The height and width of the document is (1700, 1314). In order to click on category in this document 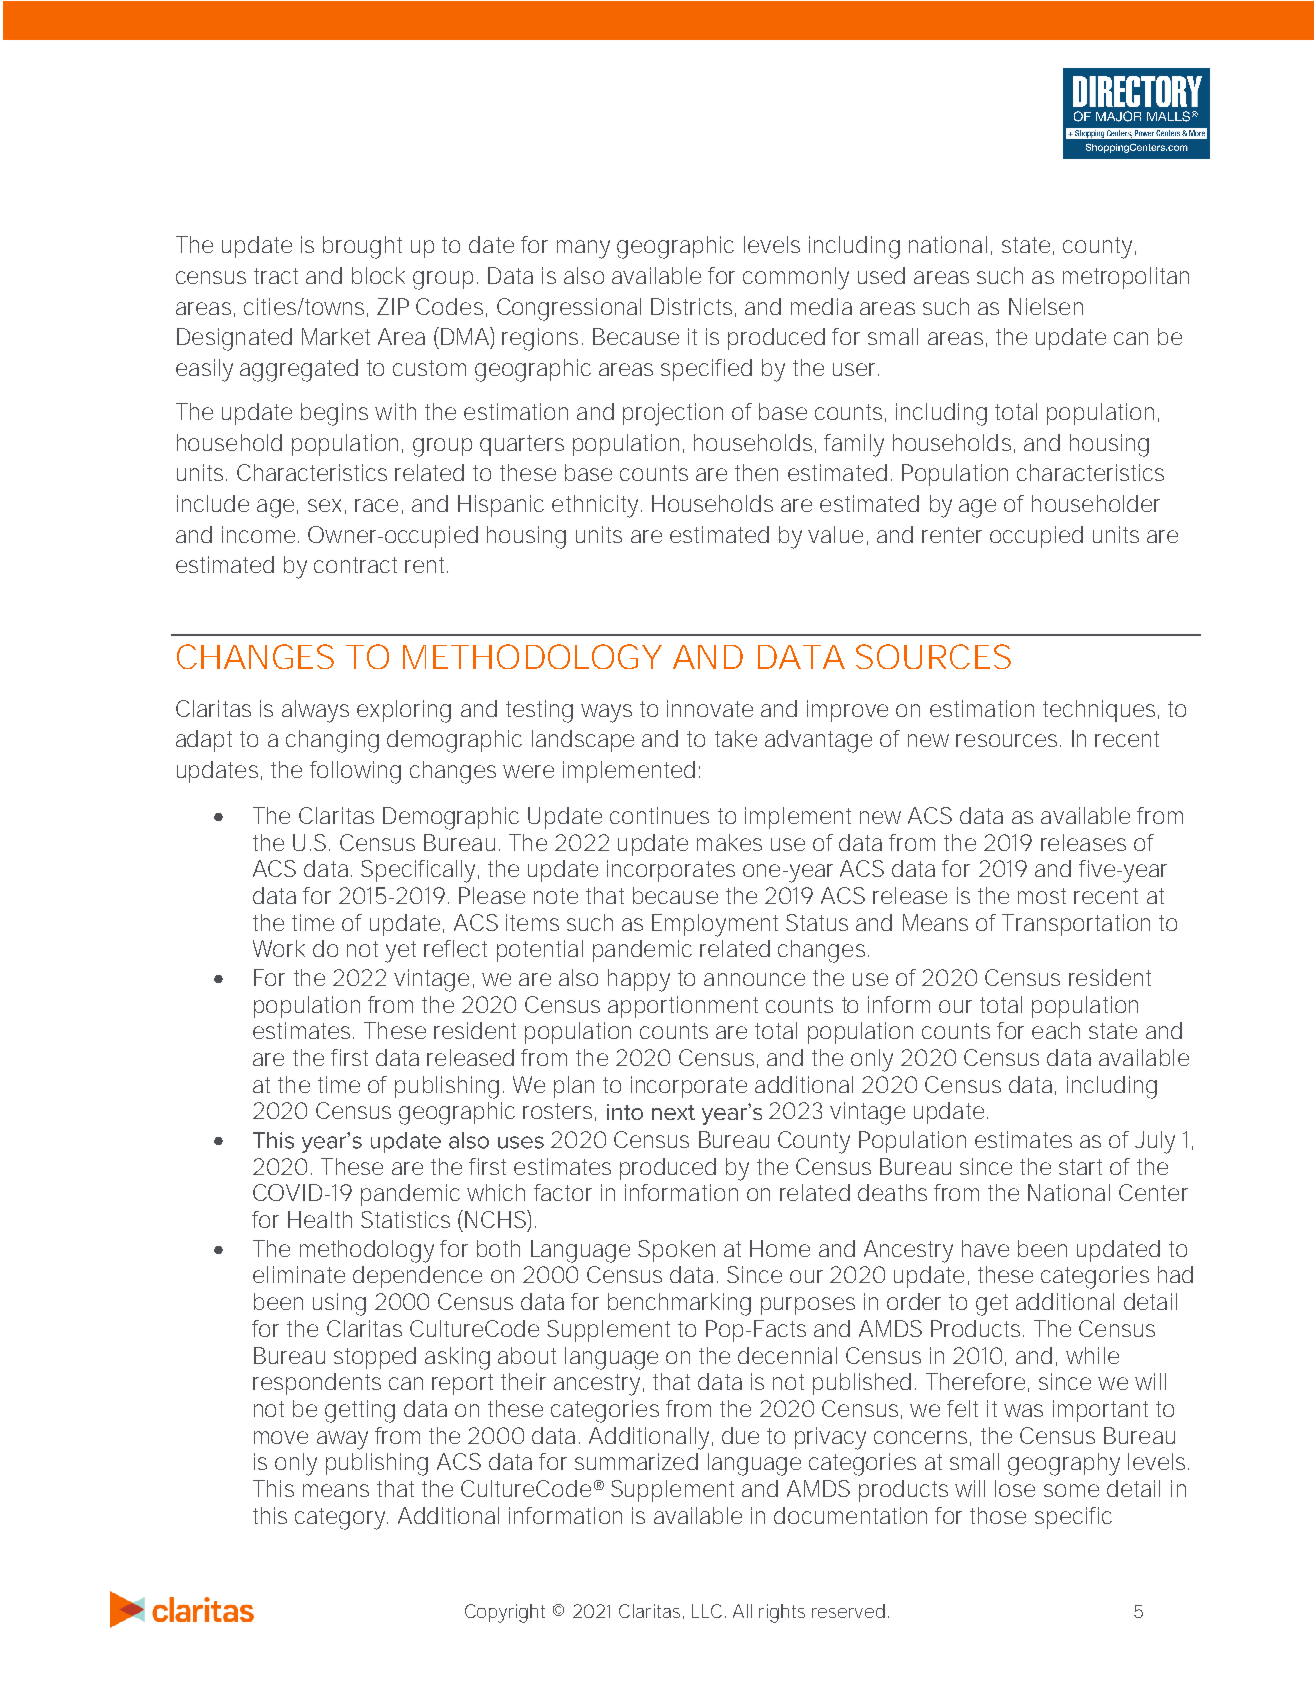, I will do `click(341, 1519)`.
